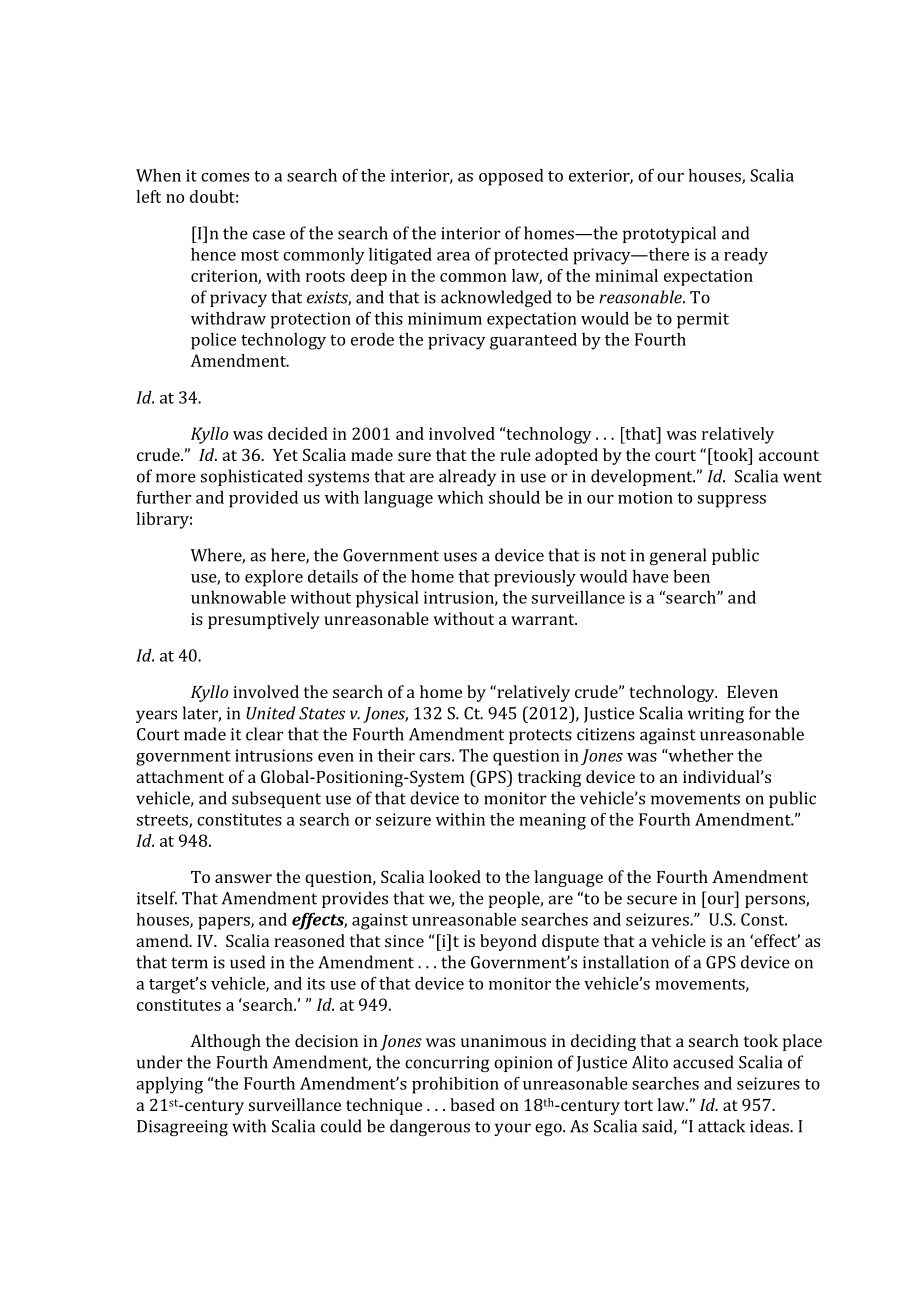  What do you see at coordinates (789, 455) in the screenshot?
I see `account` at bounding box center [789, 455].
